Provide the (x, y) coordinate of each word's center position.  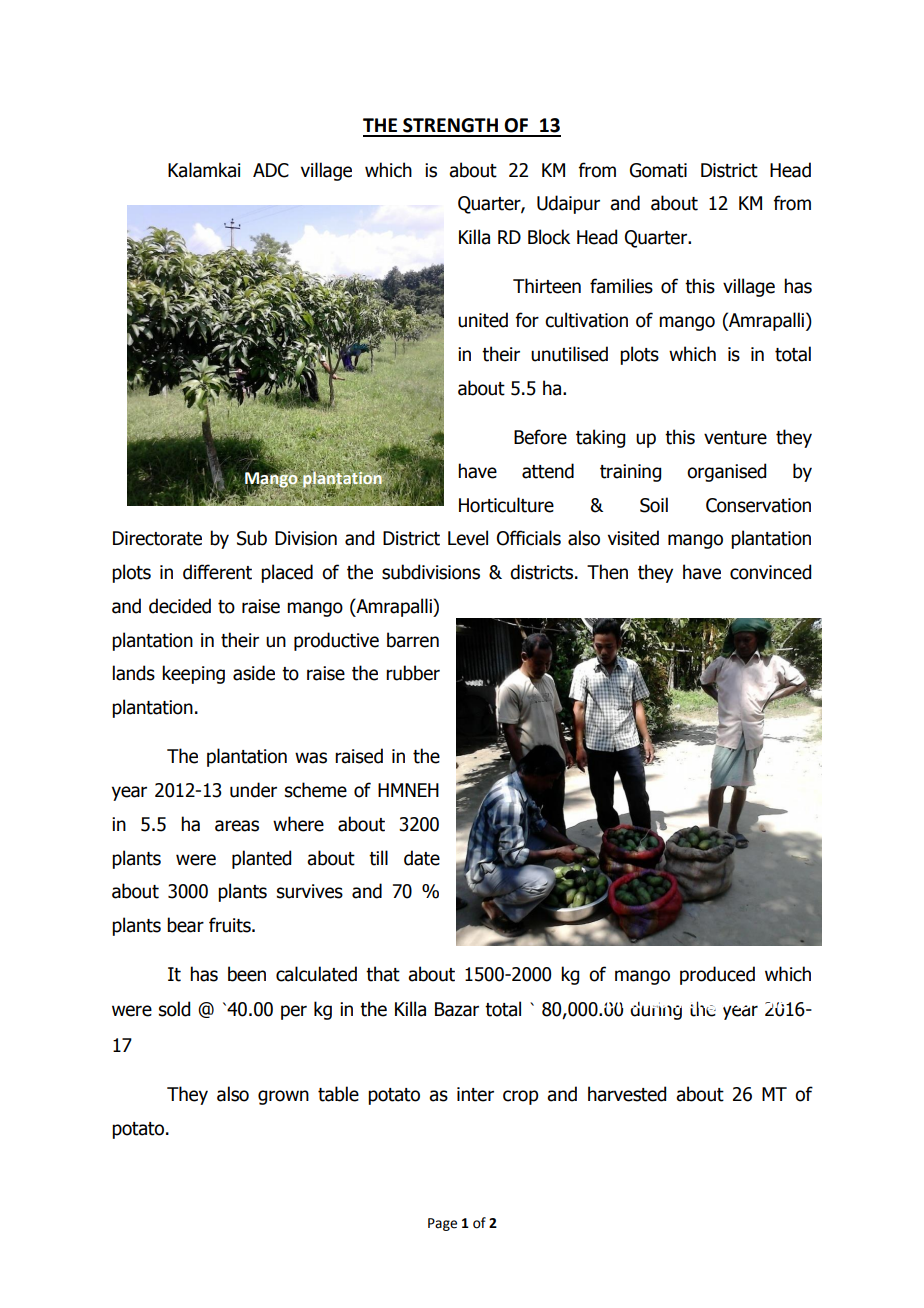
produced (717, 975)
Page (442, 1224)
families (621, 286)
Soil (654, 505)
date (422, 858)
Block (549, 237)
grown (283, 1097)
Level (468, 538)
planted (261, 859)
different (217, 572)
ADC (271, 170)
